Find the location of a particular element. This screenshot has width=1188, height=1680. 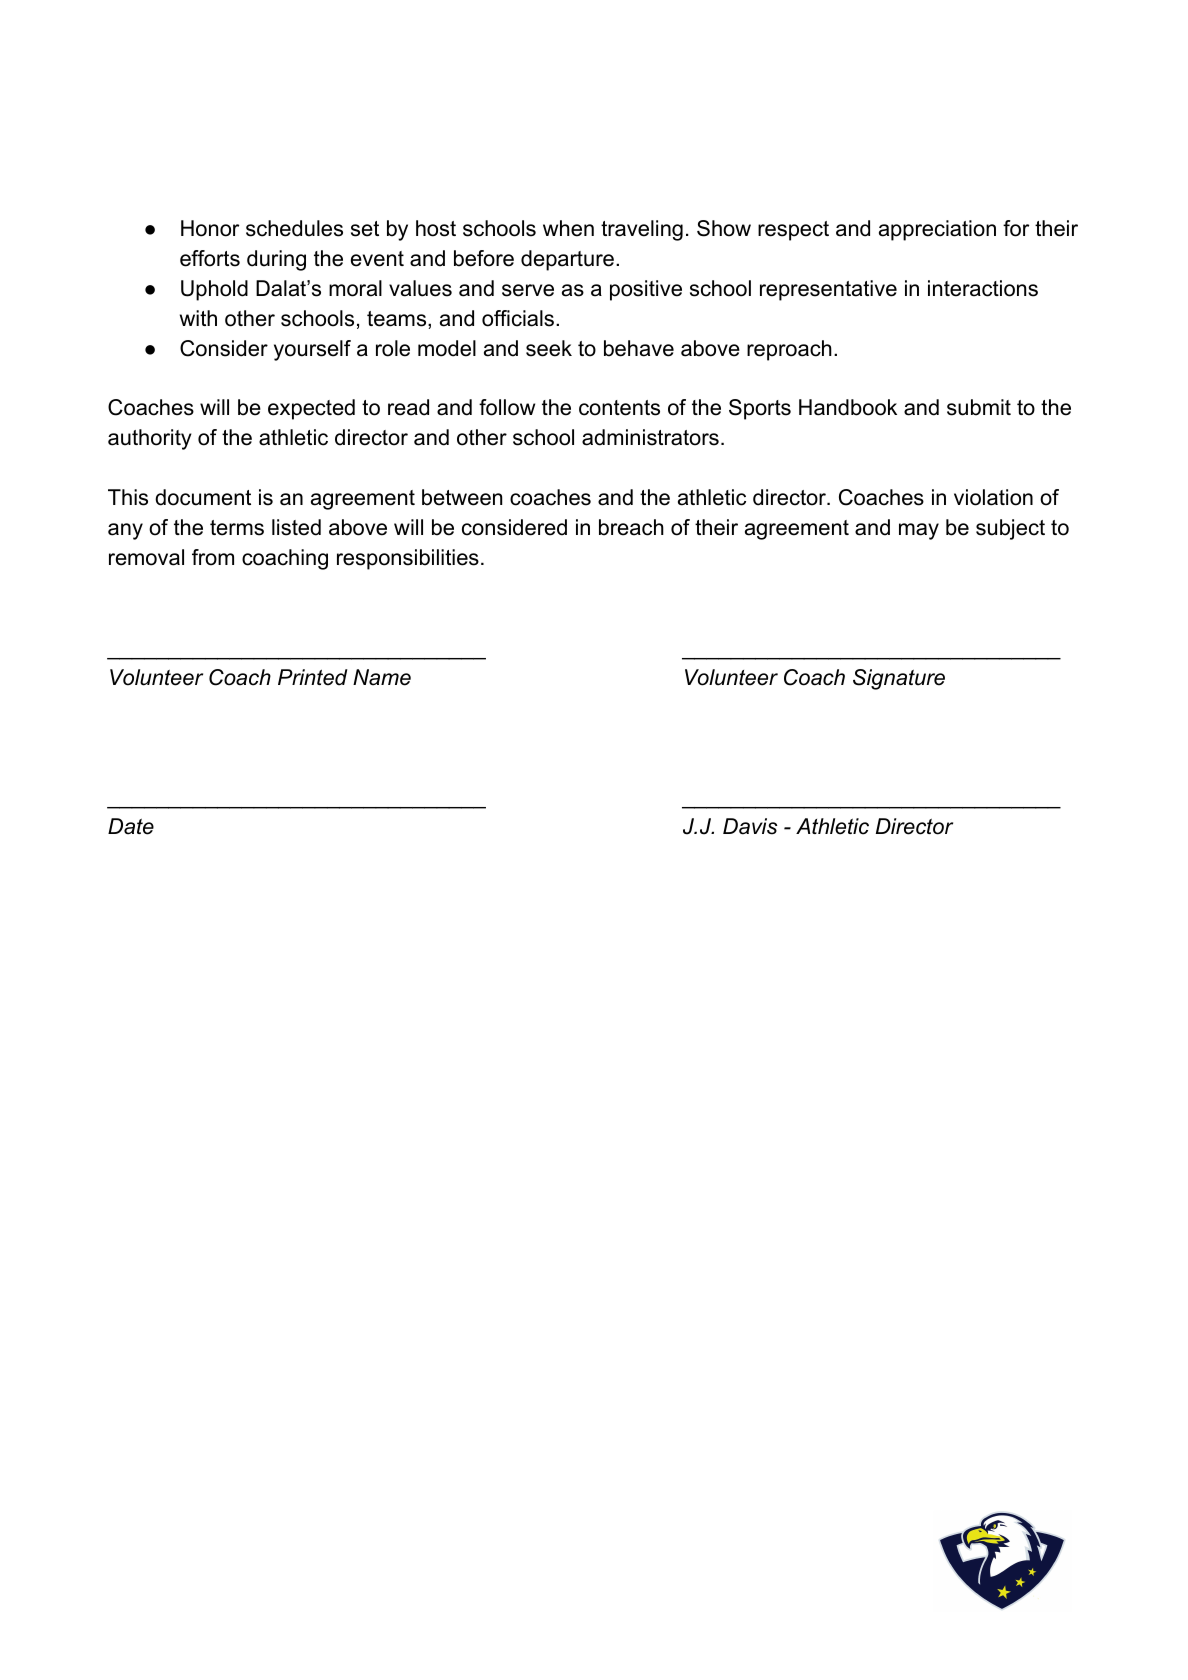

Date is located at coordinates (131, 826).
